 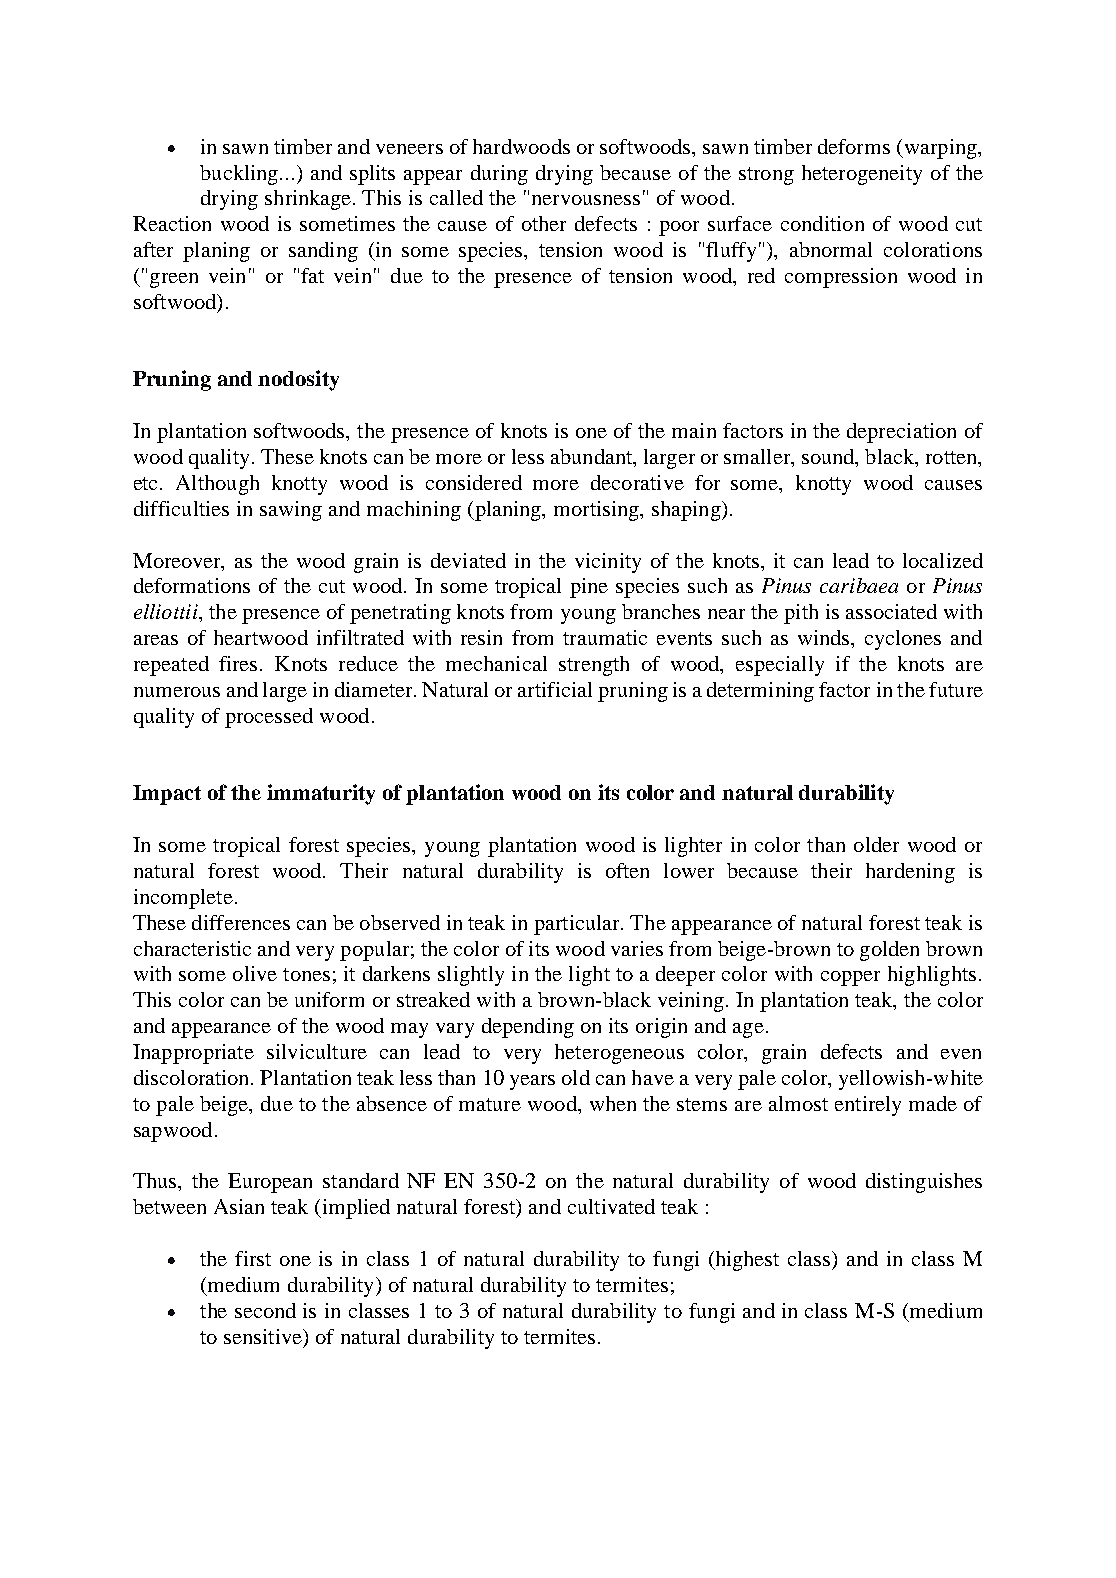 What do you see at coordinates (862, 175) in the screenshot?
I see `heterogeneity` at bounding box center [862, 175].
